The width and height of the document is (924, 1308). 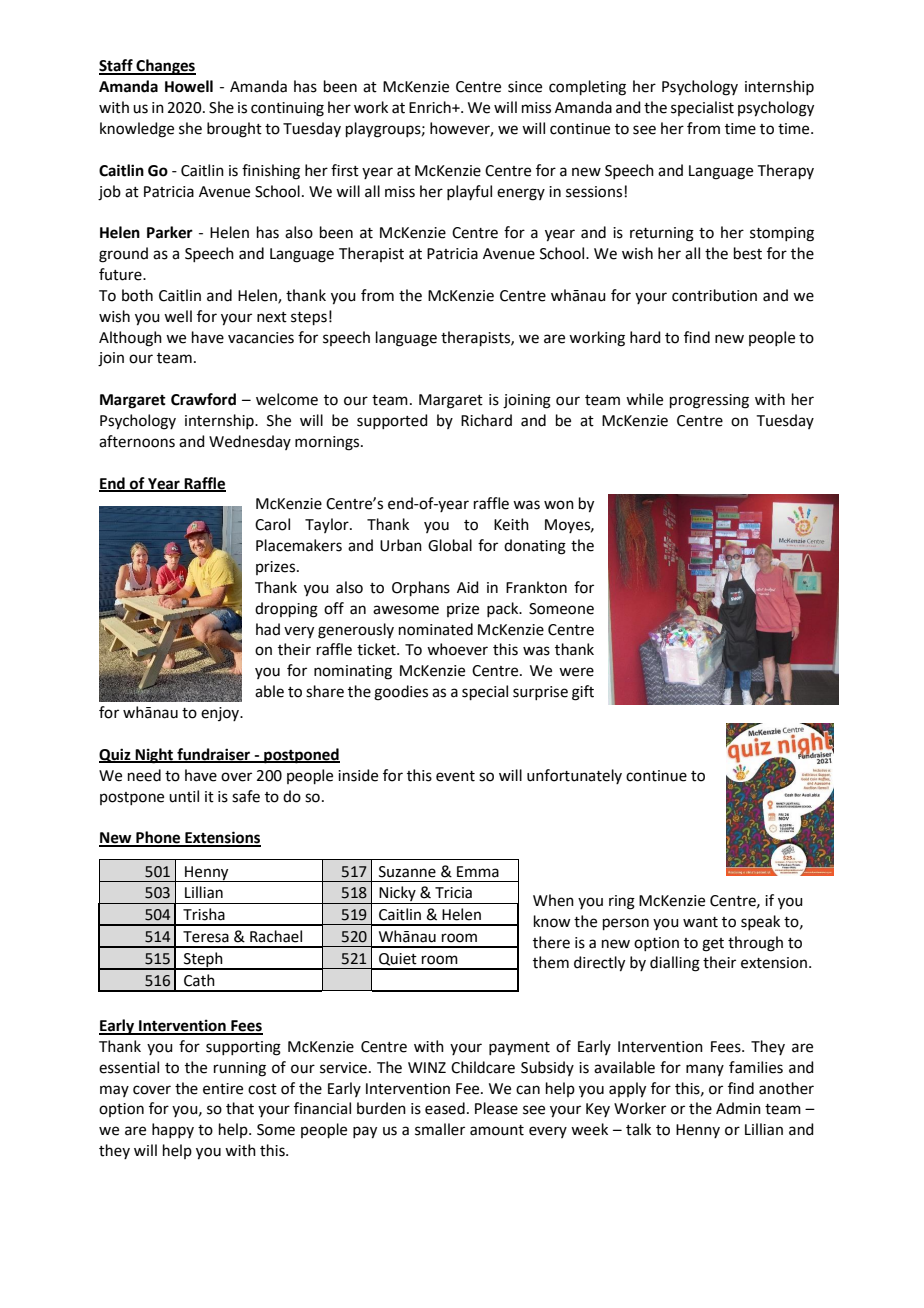 I want to click on completing, so click(x=587, y=88).
